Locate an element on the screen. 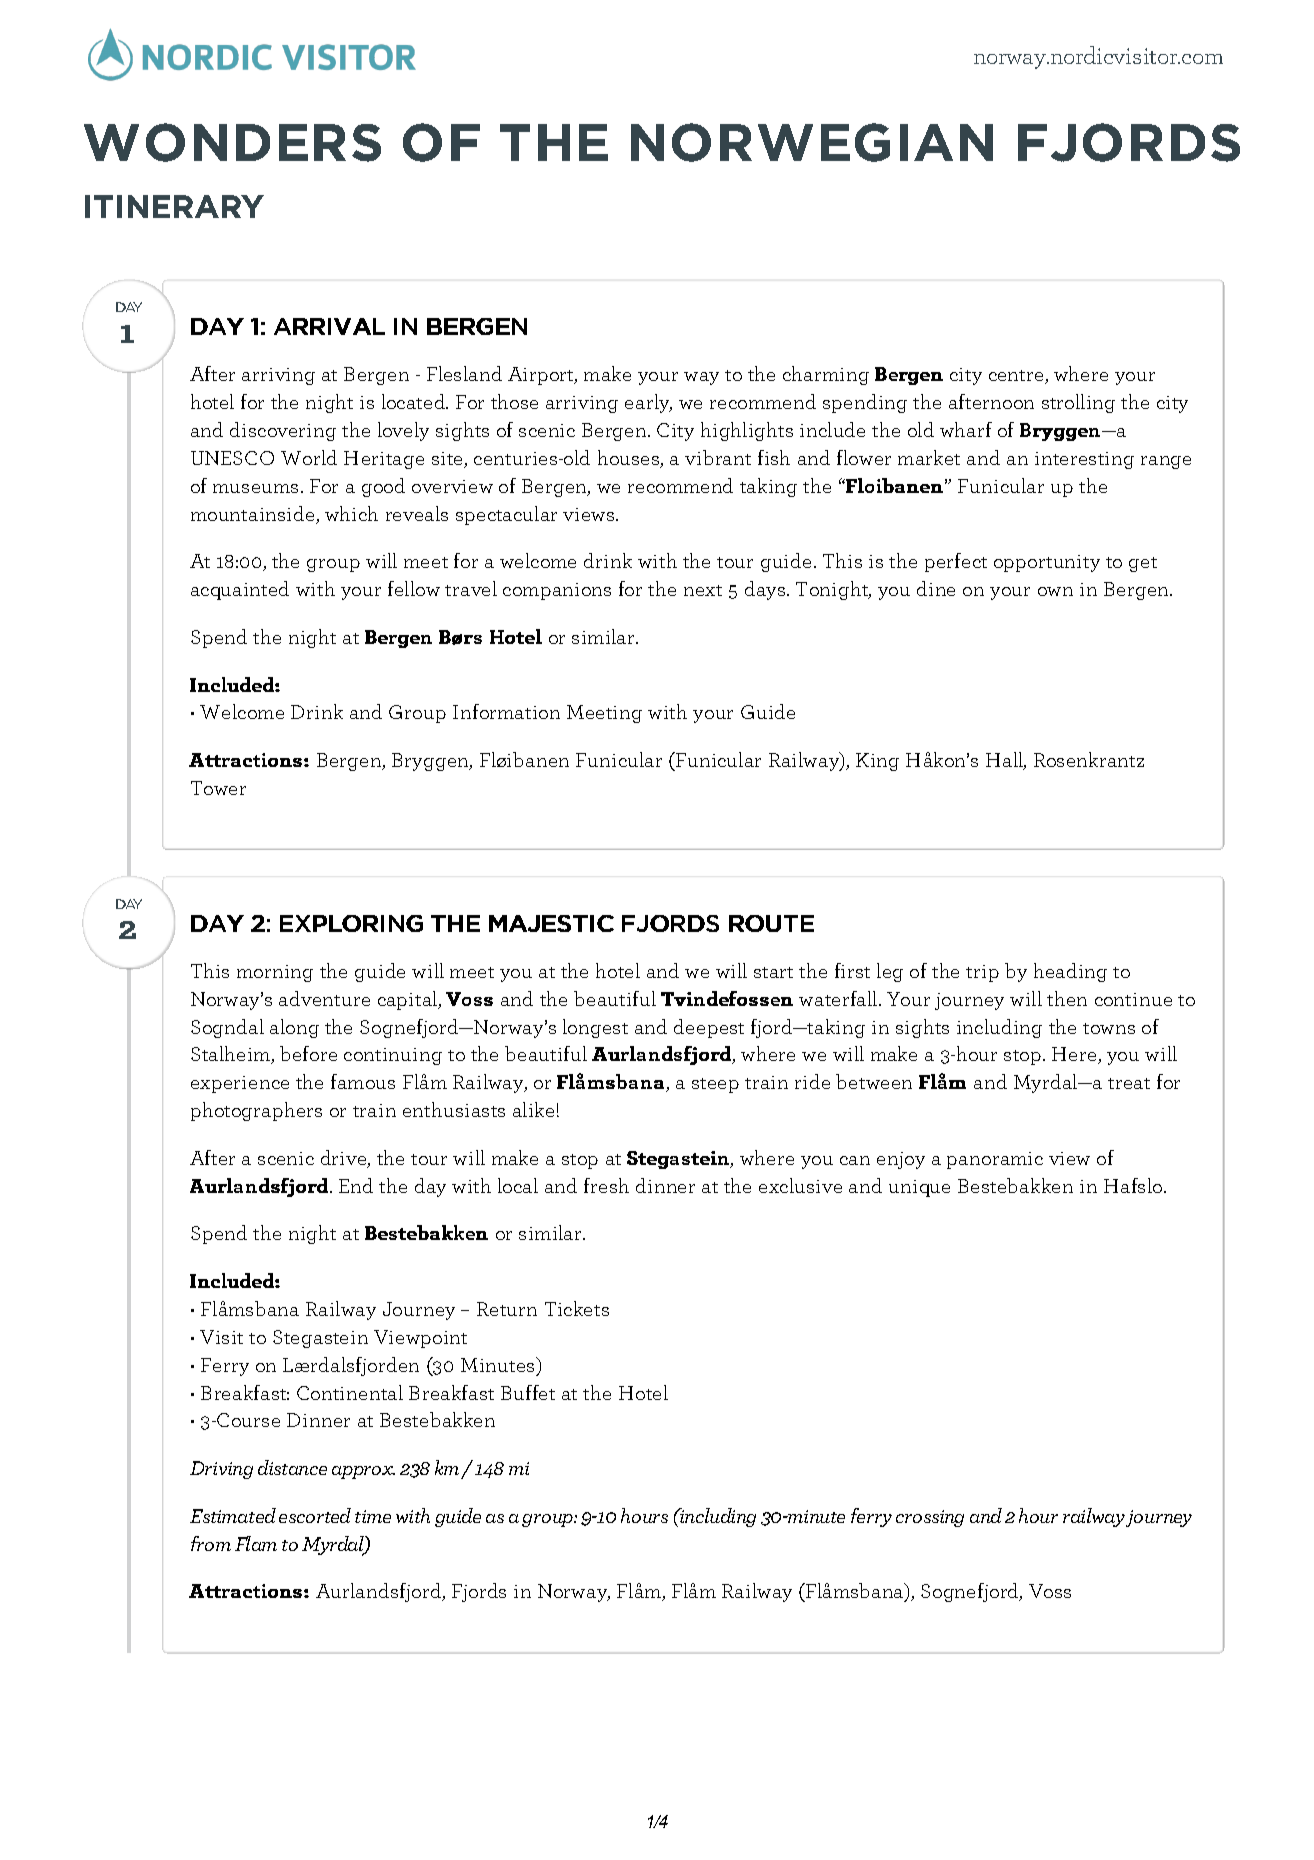 The image size is (1314, 1860). NORWEGIAN is located at coordinates (812, 142).
